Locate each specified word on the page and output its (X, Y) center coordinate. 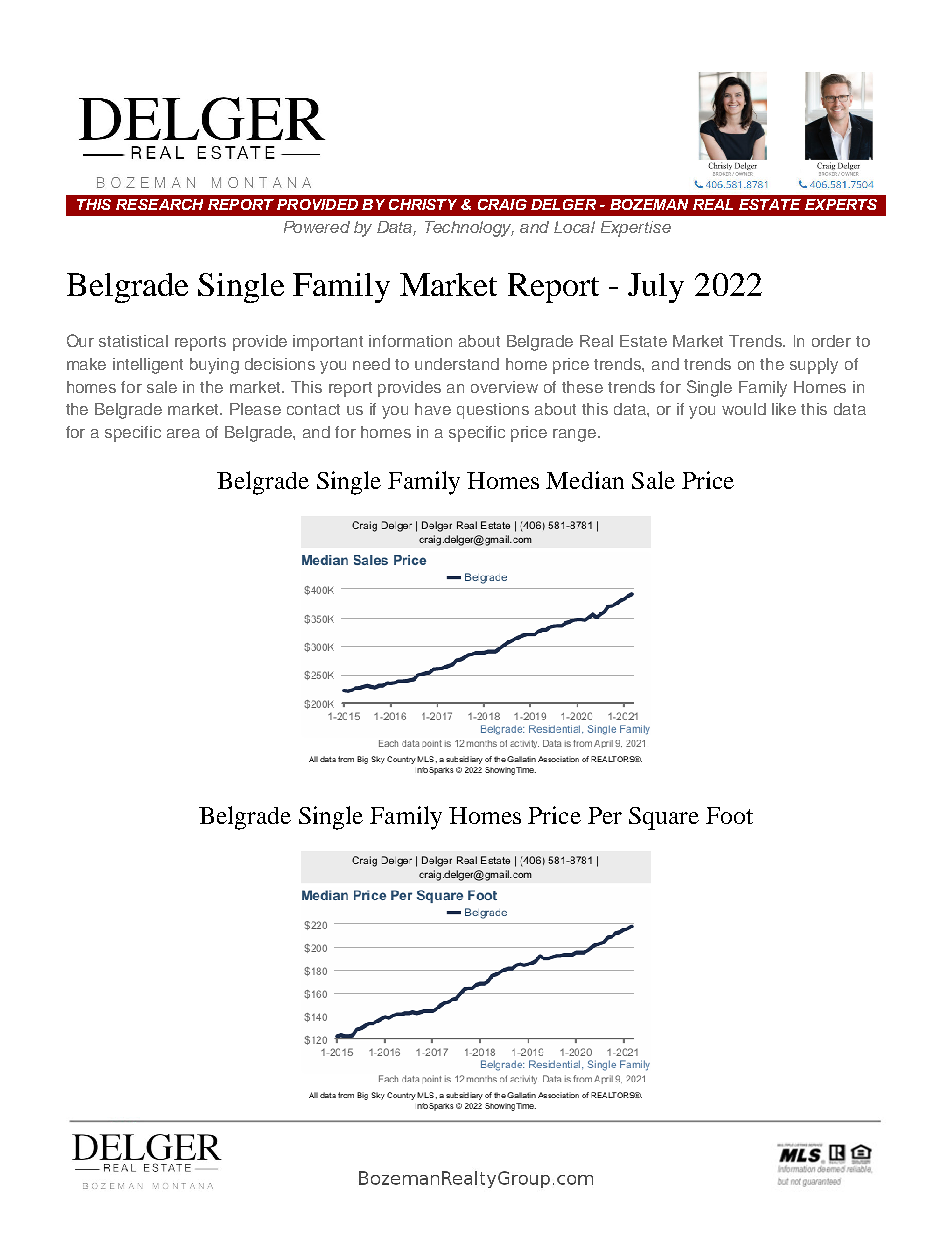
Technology (469, 229)
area (183, 433)
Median (585, 480)
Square (664, 818)
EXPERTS (841, 204)
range (576, 435)
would (744, 409)
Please (255, 409)
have (433, 409)
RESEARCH (159, 204)
